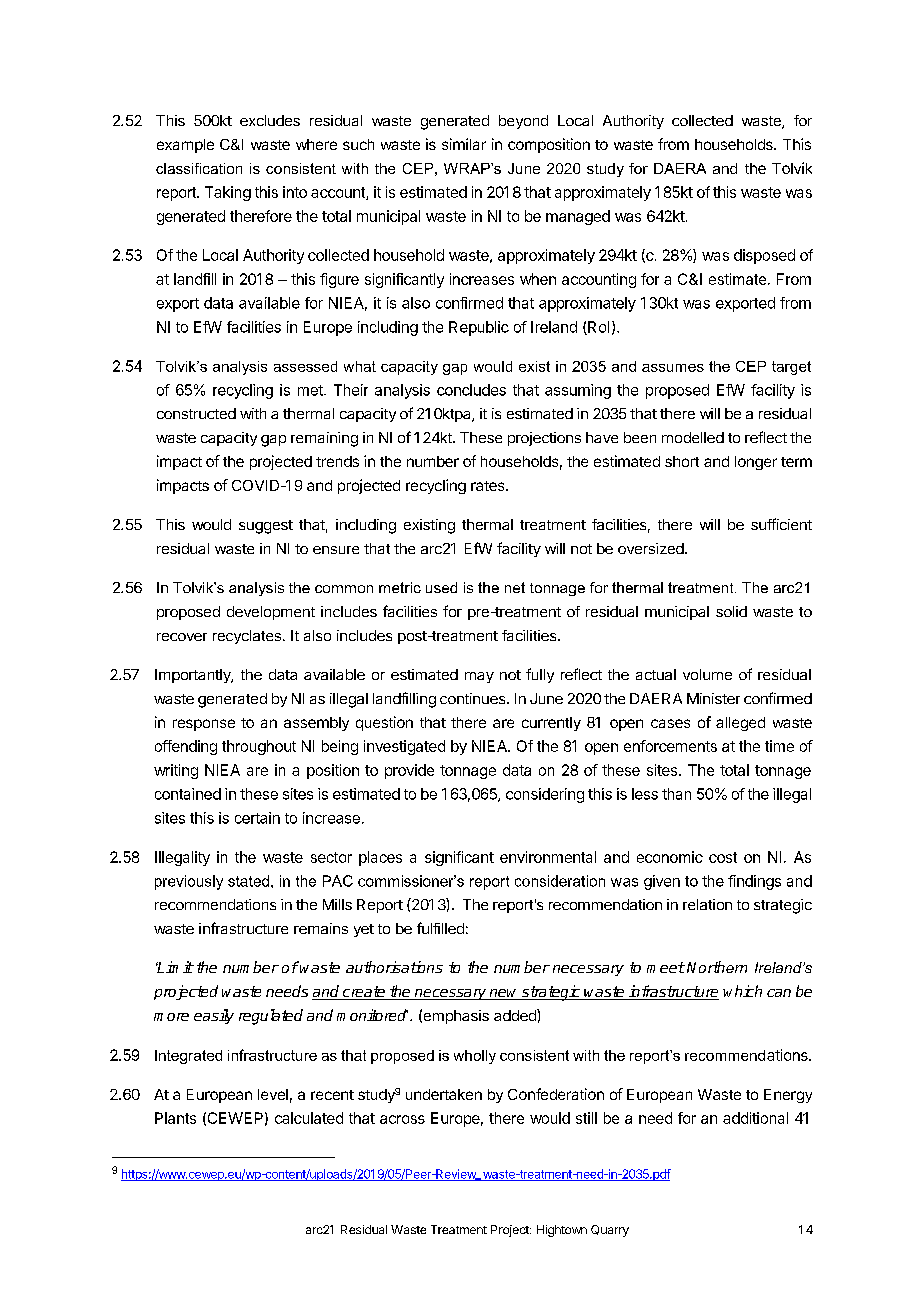  What do you see at coordinates (756, 463) in the screenshot?
I see `longer` at bounding box center [756, 463].
